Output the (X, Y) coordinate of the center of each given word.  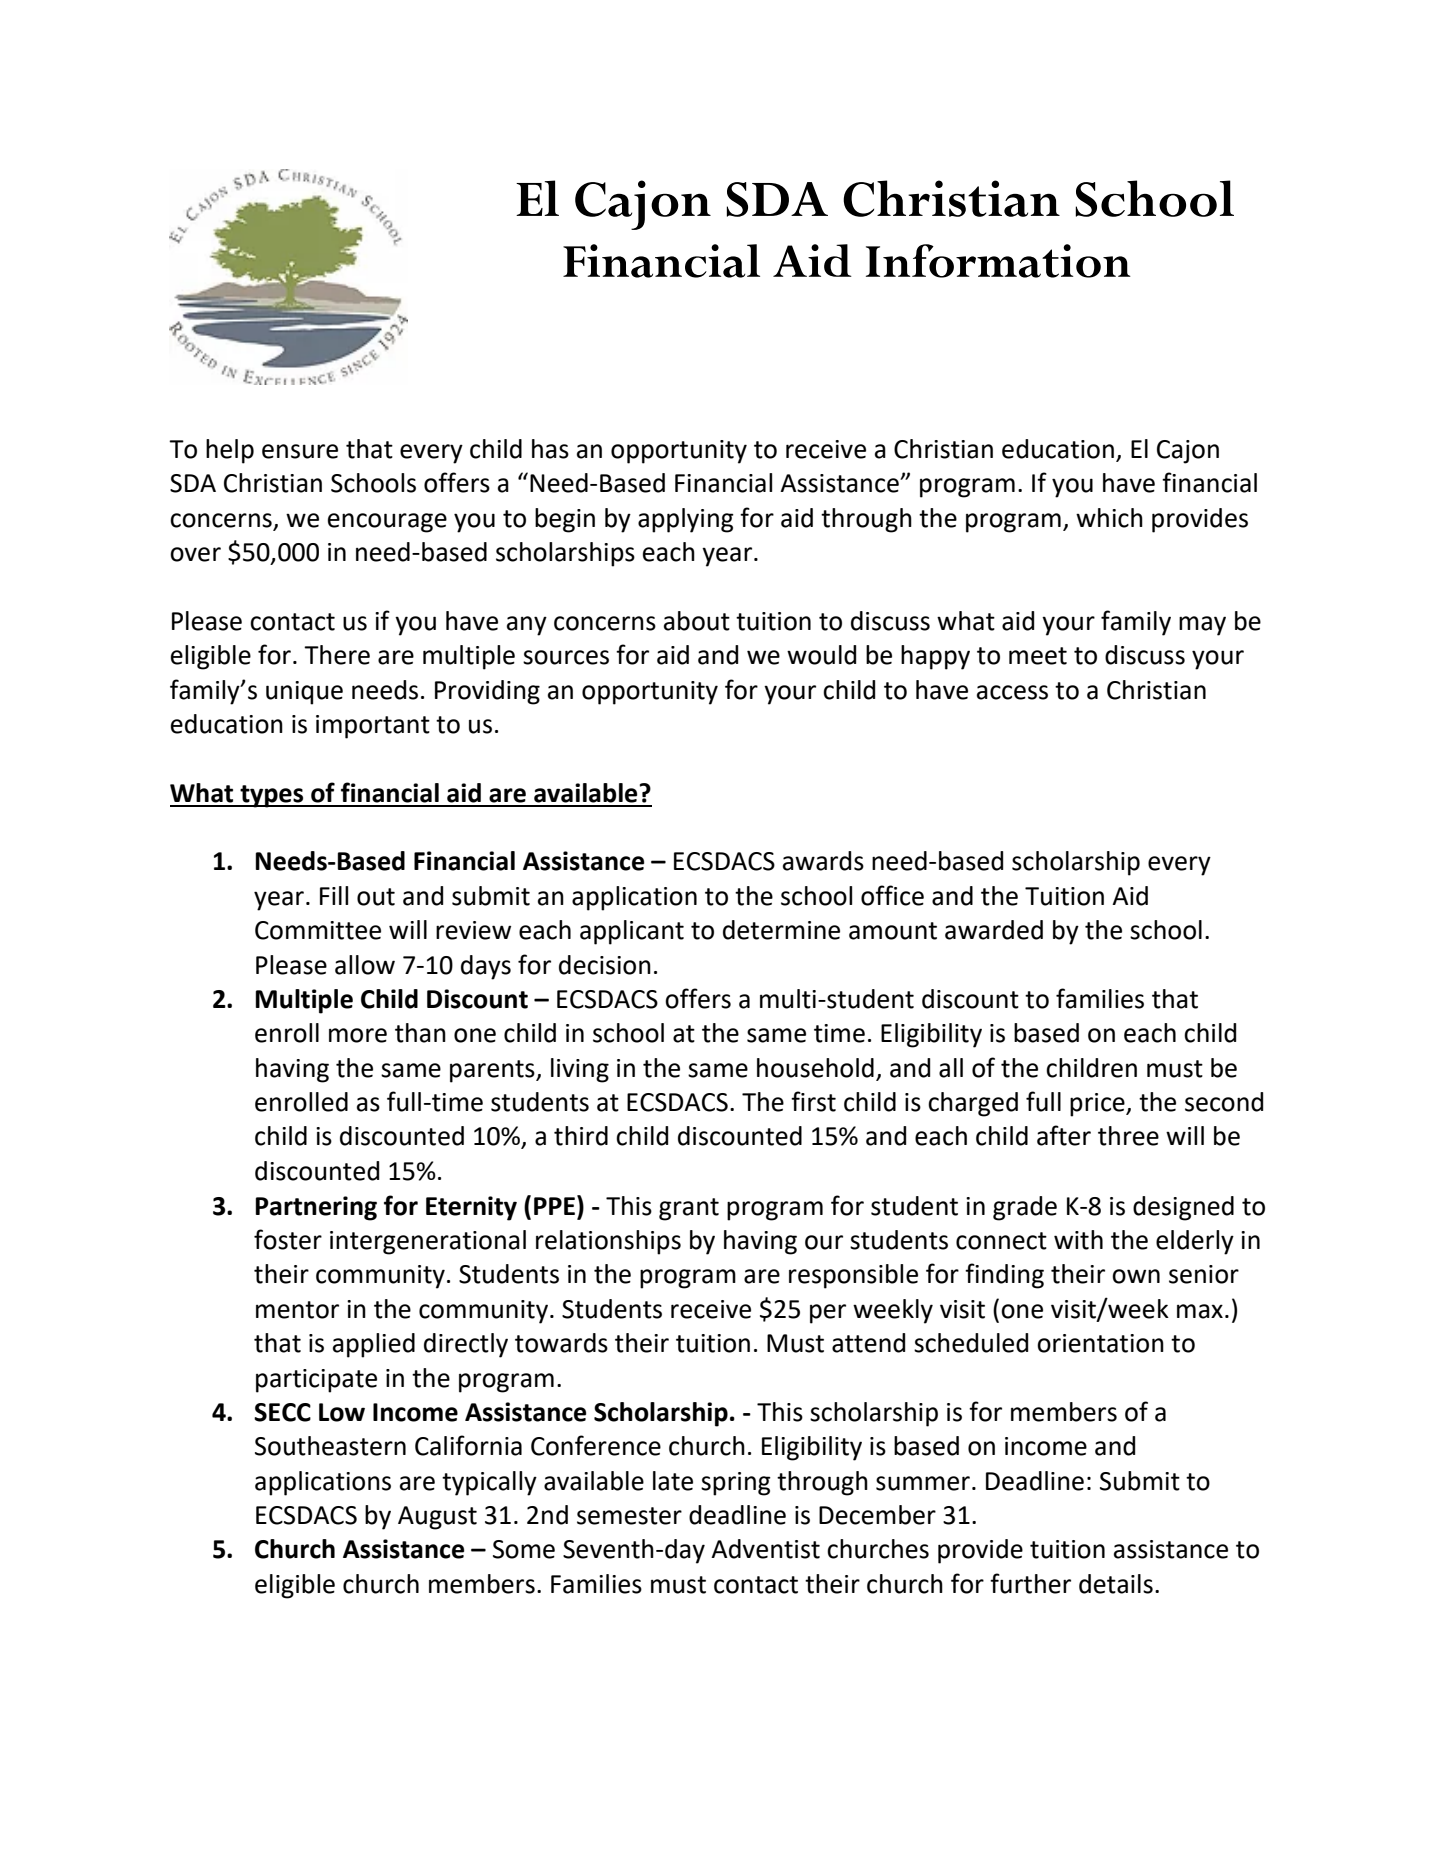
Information (998, 261)
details (1116, 1584)
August (437, 1518)
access (1012, 692)
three (1128, 1136)
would (821, 655)
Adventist (765, 1549)
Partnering (316, 1208)
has (550, 449)
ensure (300, 451)
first (813, 1101)
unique (304, 693)
